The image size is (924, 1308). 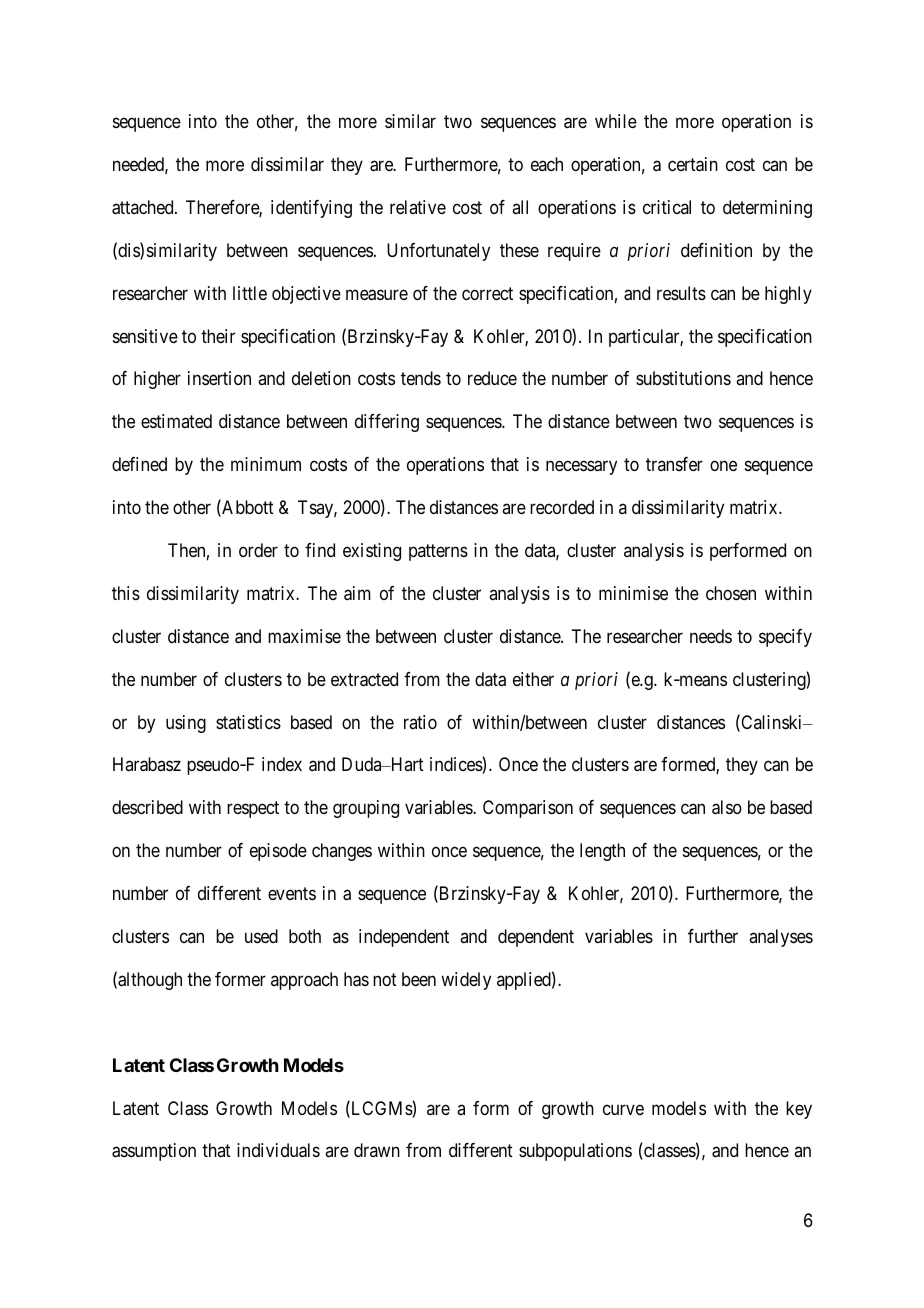 I want to click on relative, so click(x=418, y=207).
